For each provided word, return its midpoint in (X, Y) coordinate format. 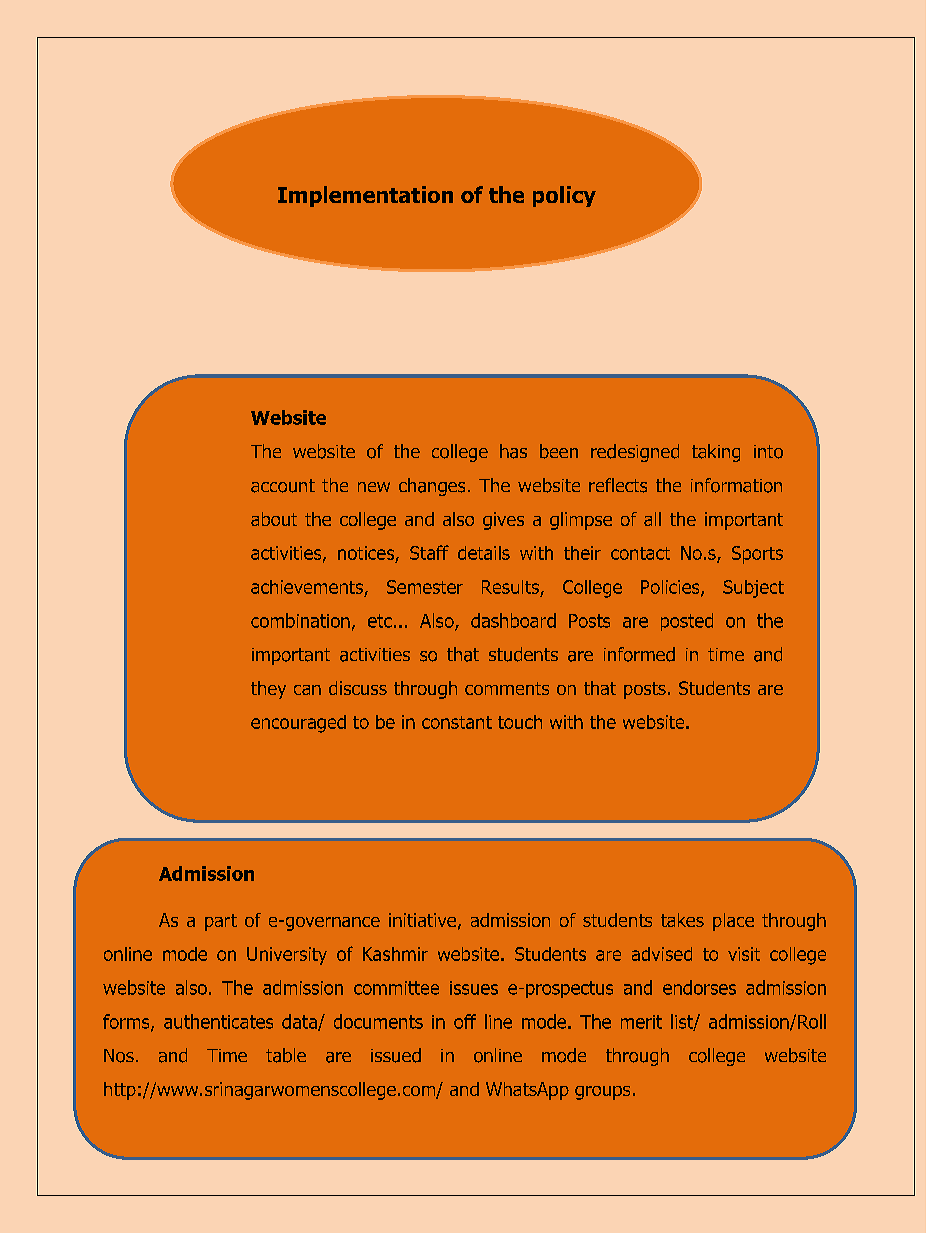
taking (716, 453)
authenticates (218, 1021)
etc (380, 621)
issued (396, 1055)
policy (564, 196)
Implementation (365, 196)
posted (687, 622)
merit (641, 1022)
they (268, 690)
